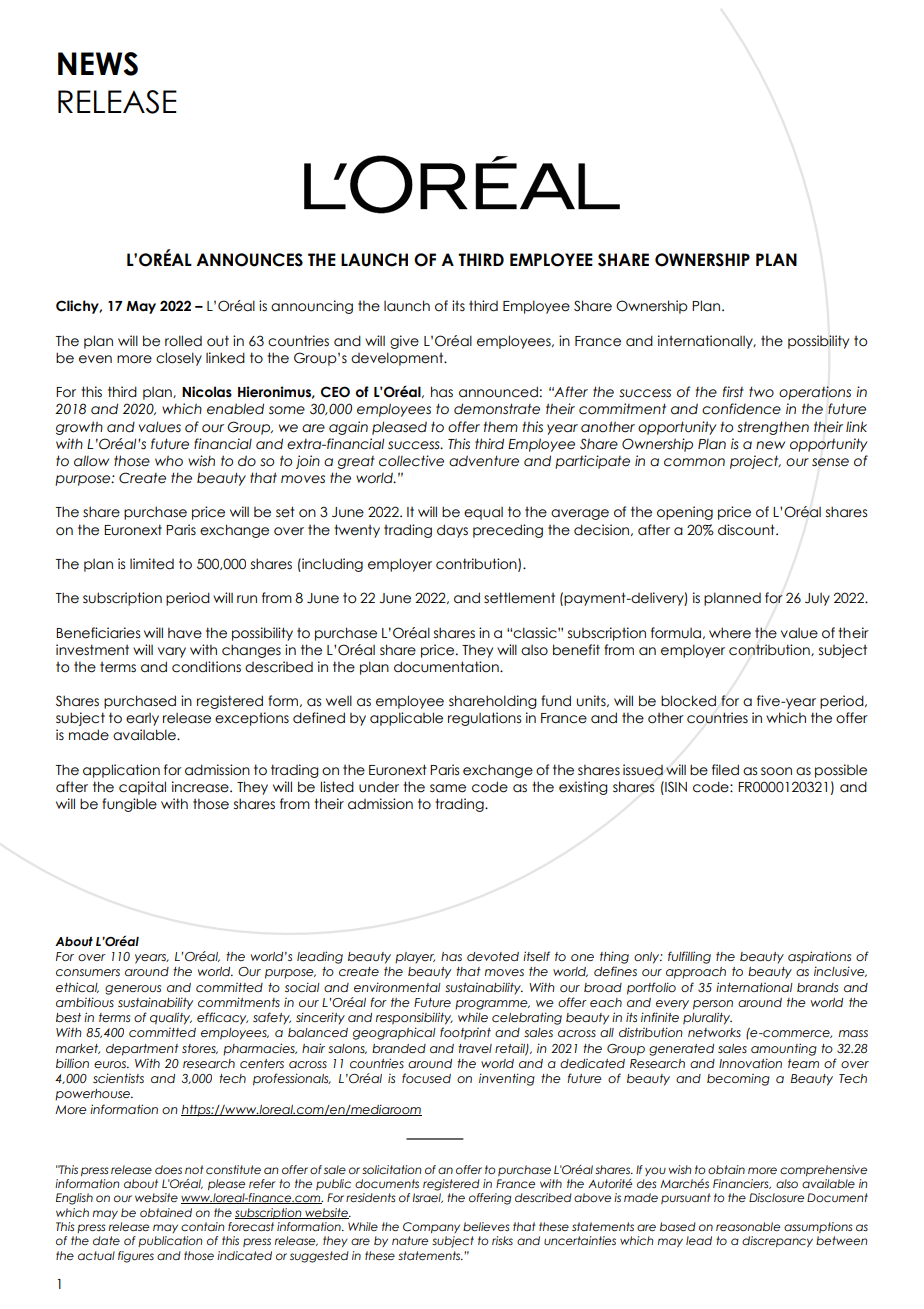 The width and height of the screenshot is (924, 1309). What do you see at coordinates (484, 719) in the screenshot?
I see `regulations` at bounding box center [484, 719].
